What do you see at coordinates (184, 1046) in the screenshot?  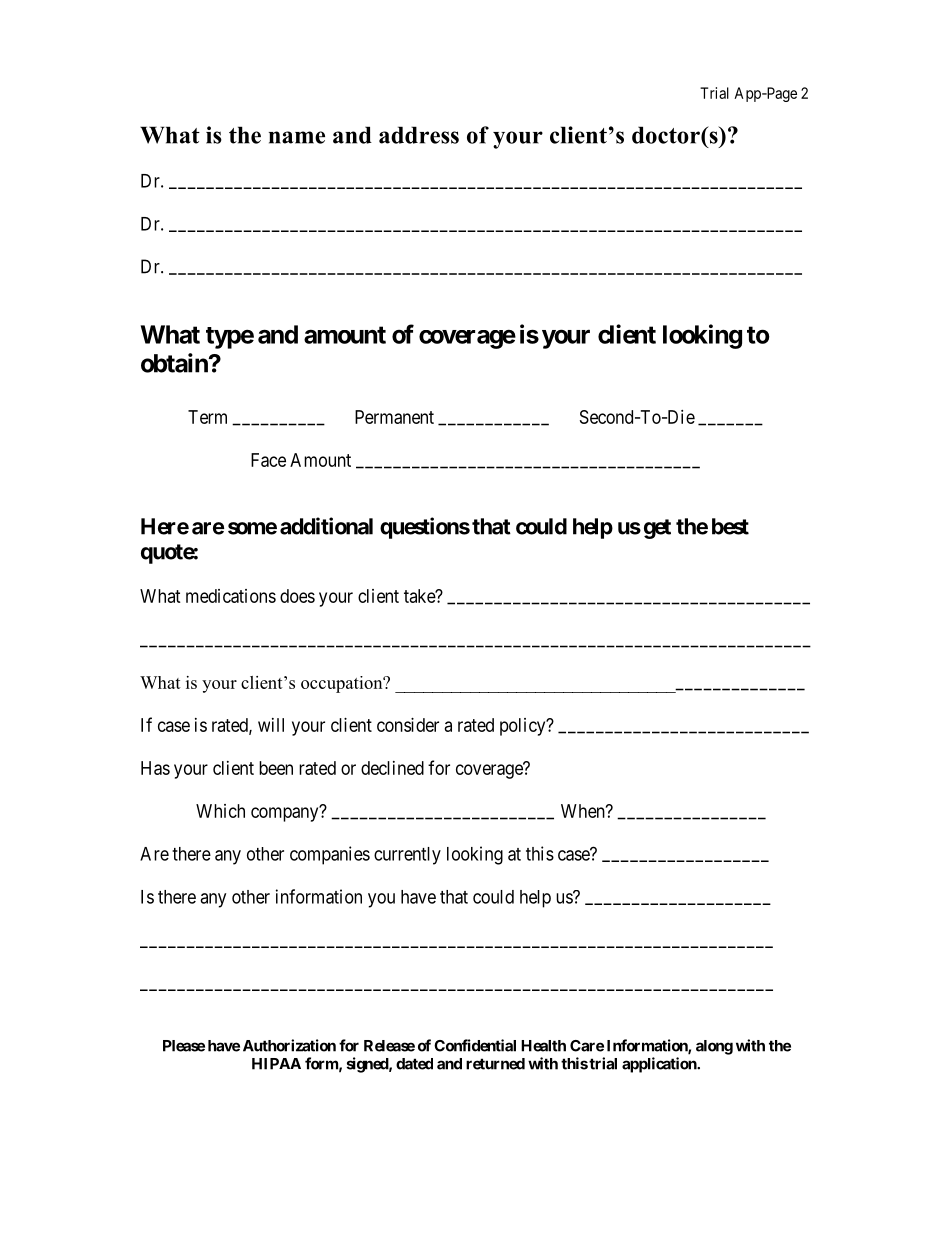 I see `Please` at bounding box center [184, 1046].
